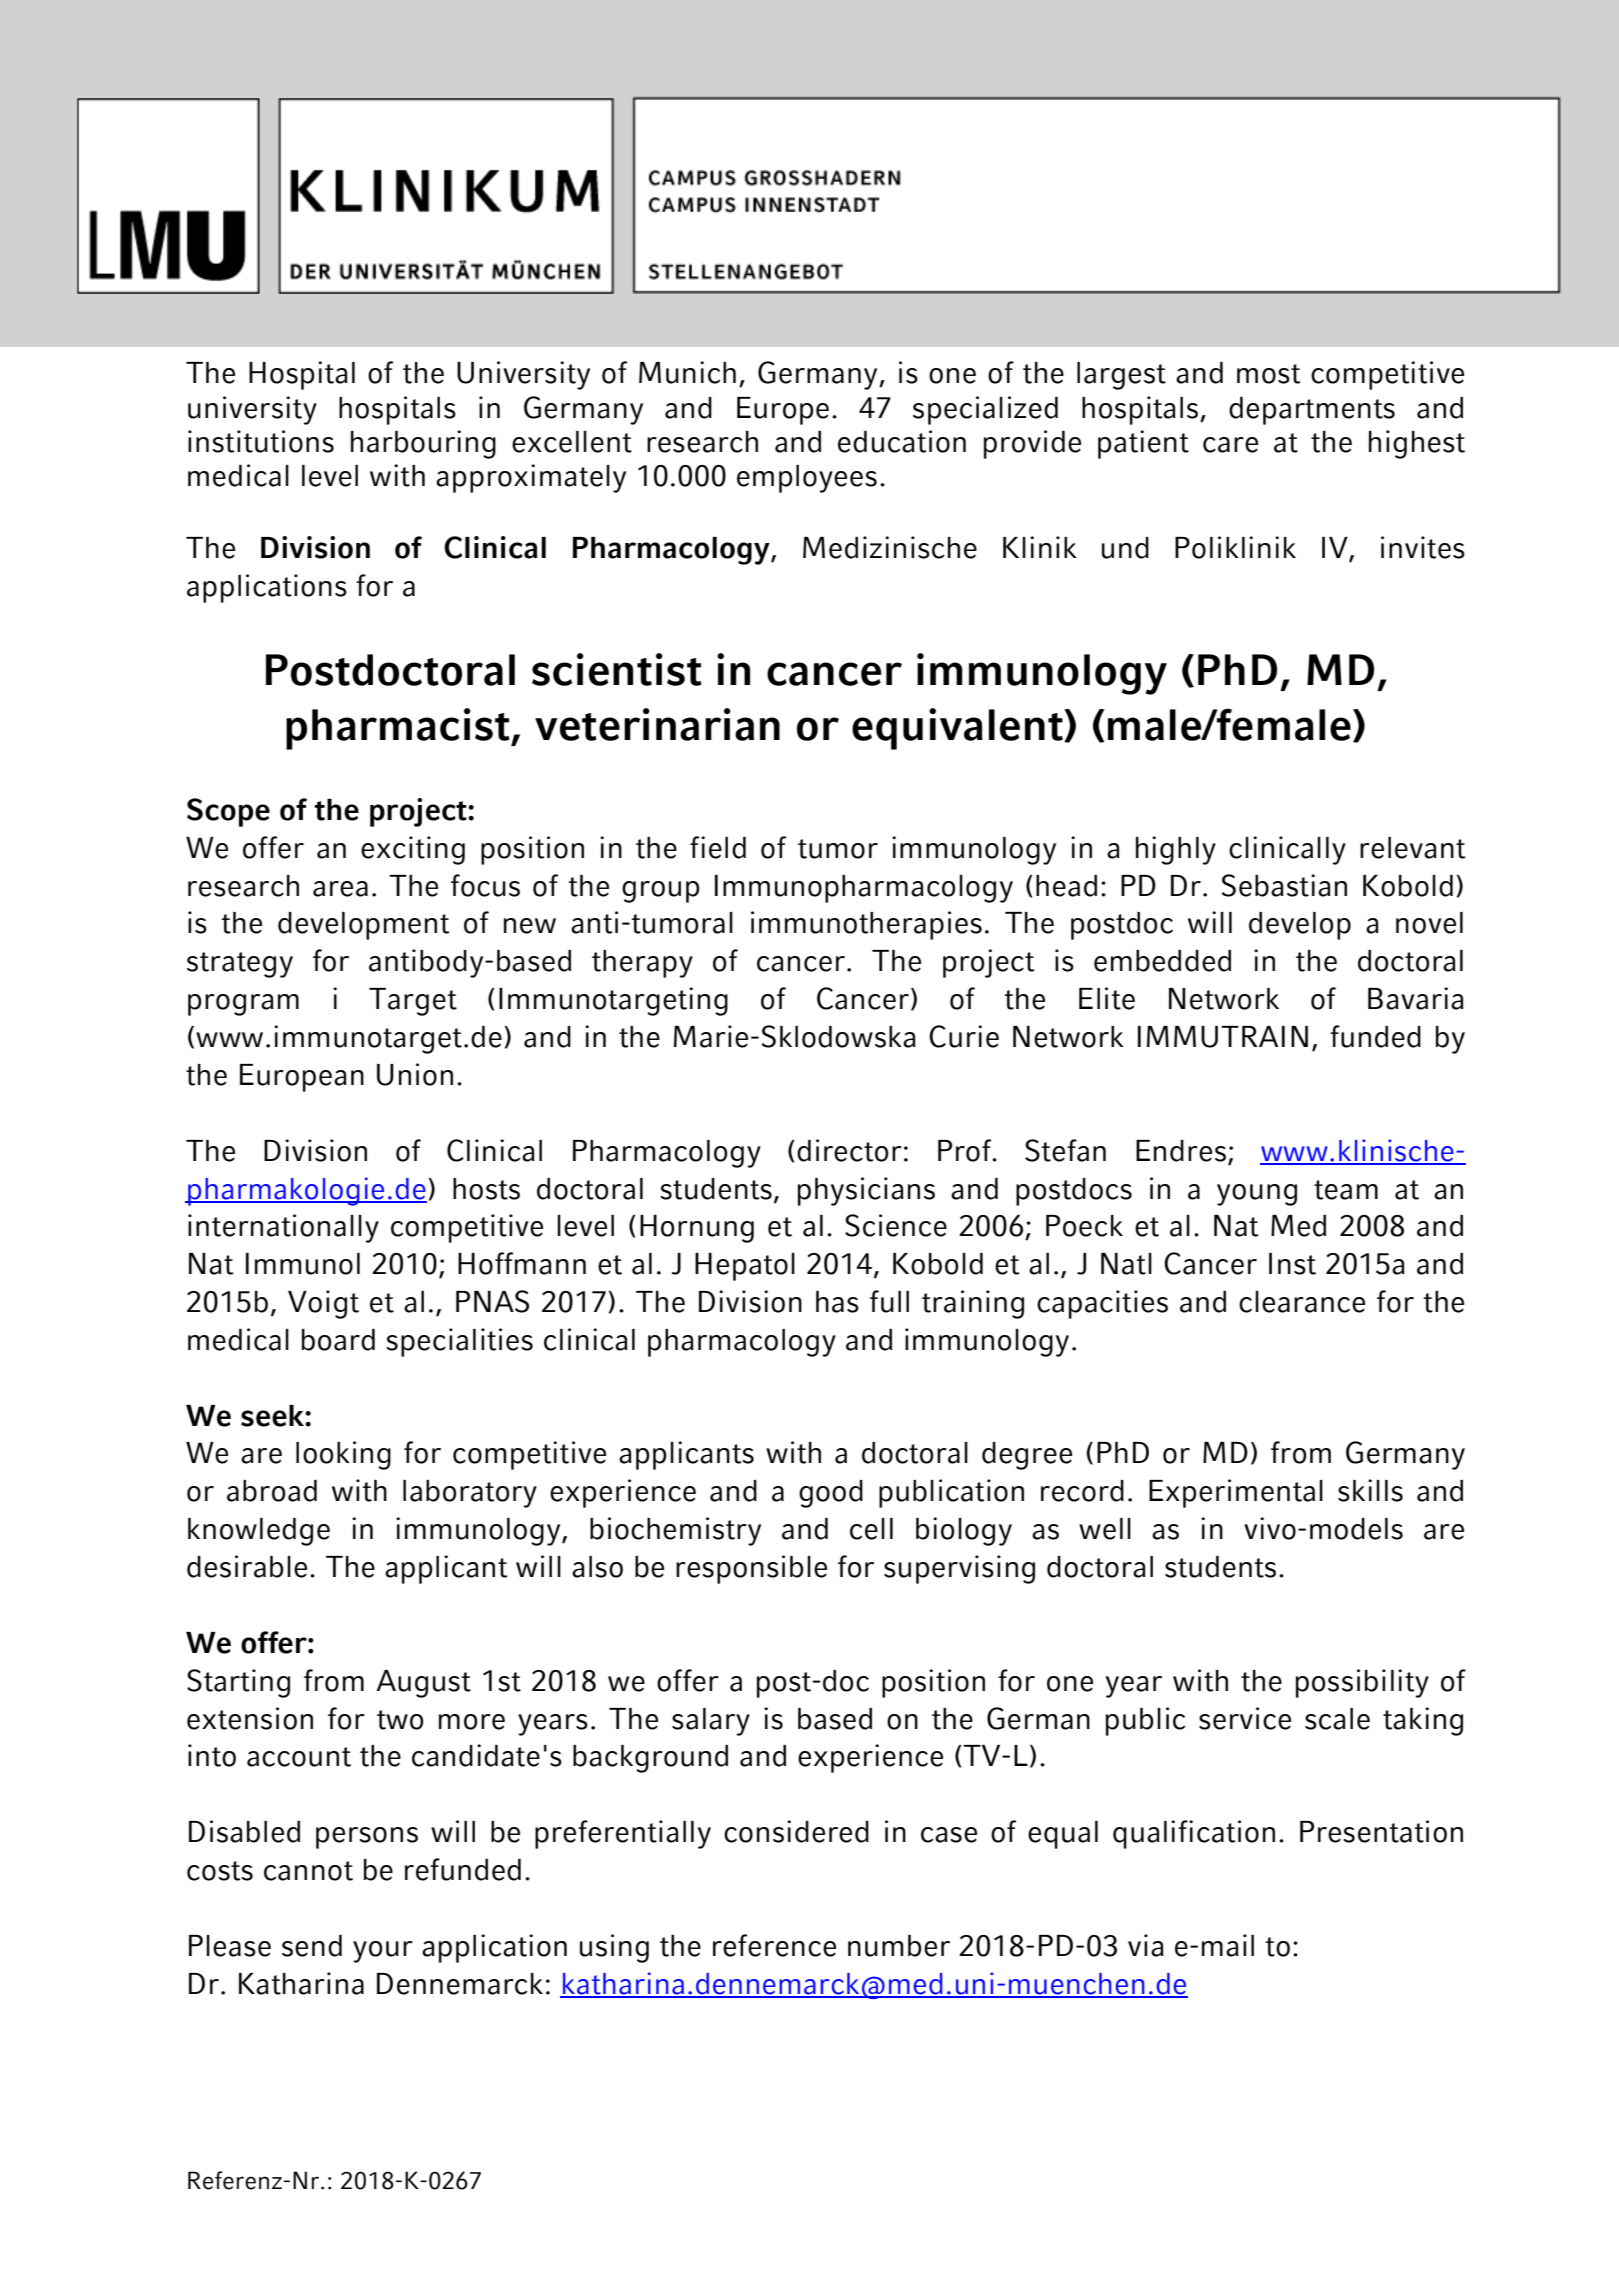  I want to click on good, so click(831, 1494).
